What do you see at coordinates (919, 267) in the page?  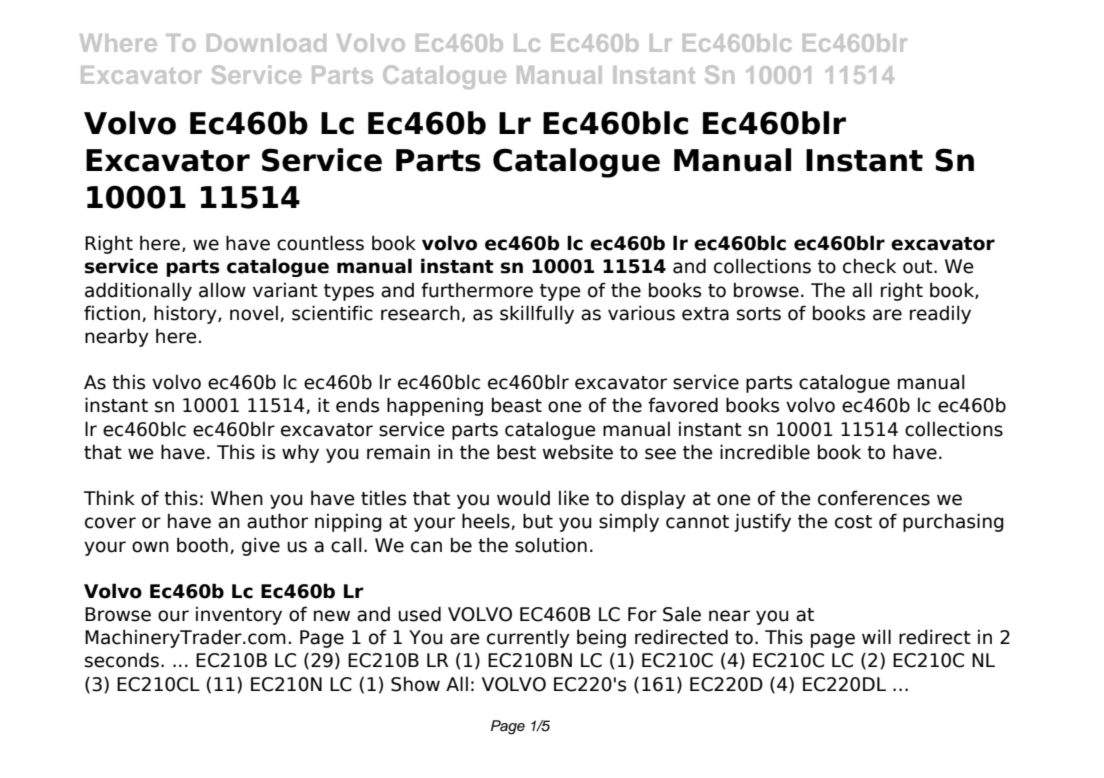 I see `out` at bounding box center [919, 267].
